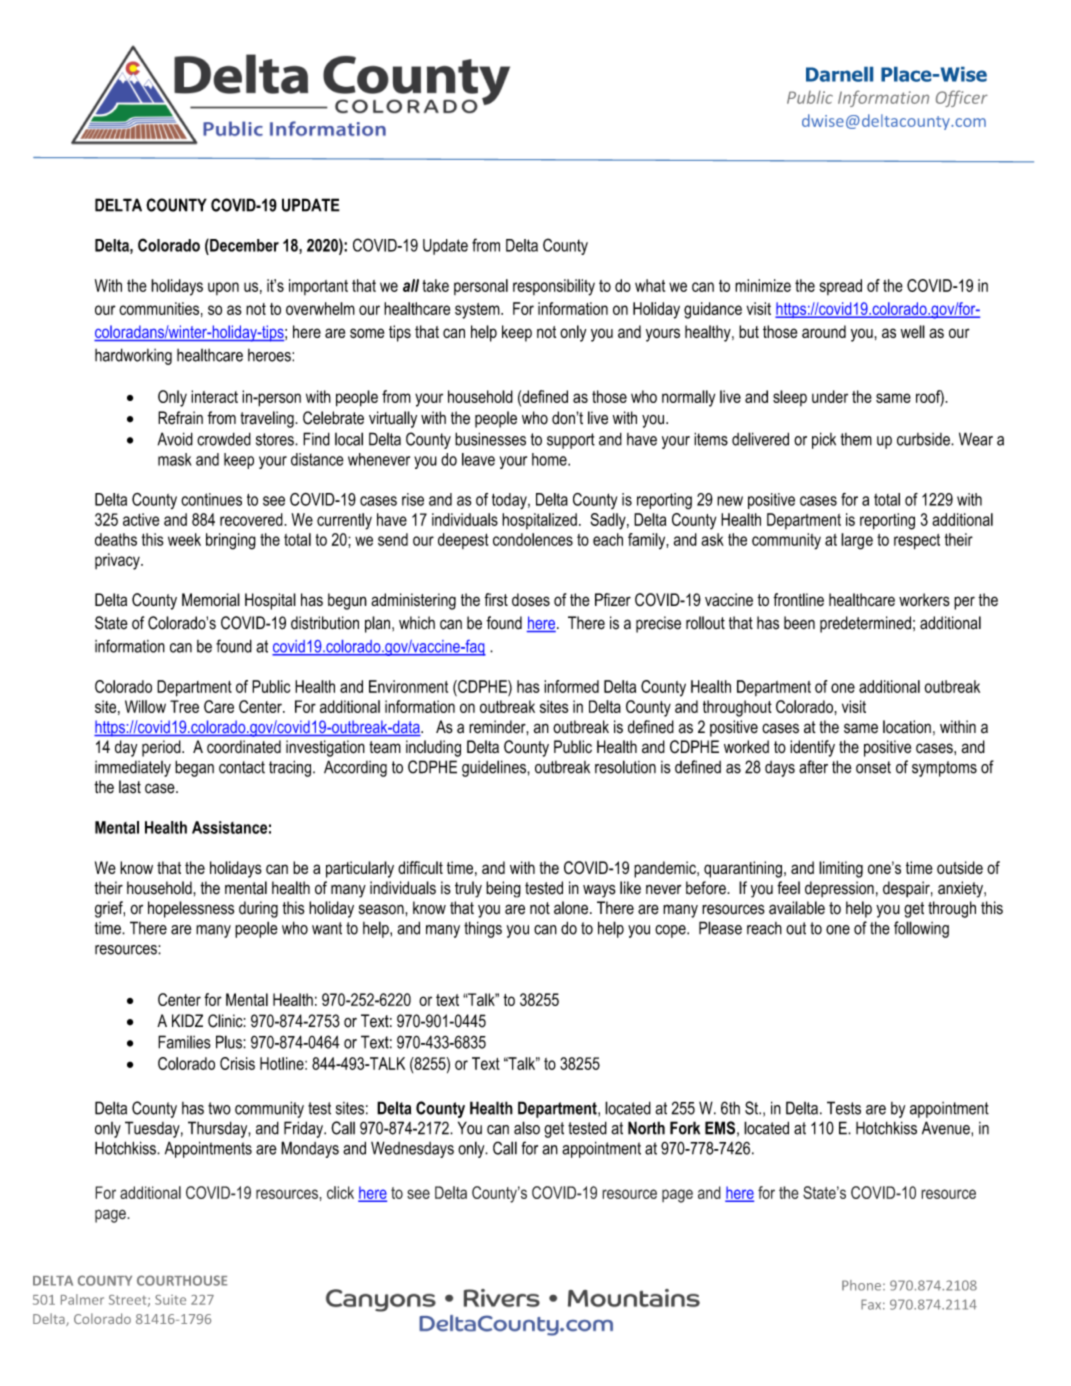  What do you see at coordinates (483, 929) in the image?
I see `things` at bounding box center [483, 929].
